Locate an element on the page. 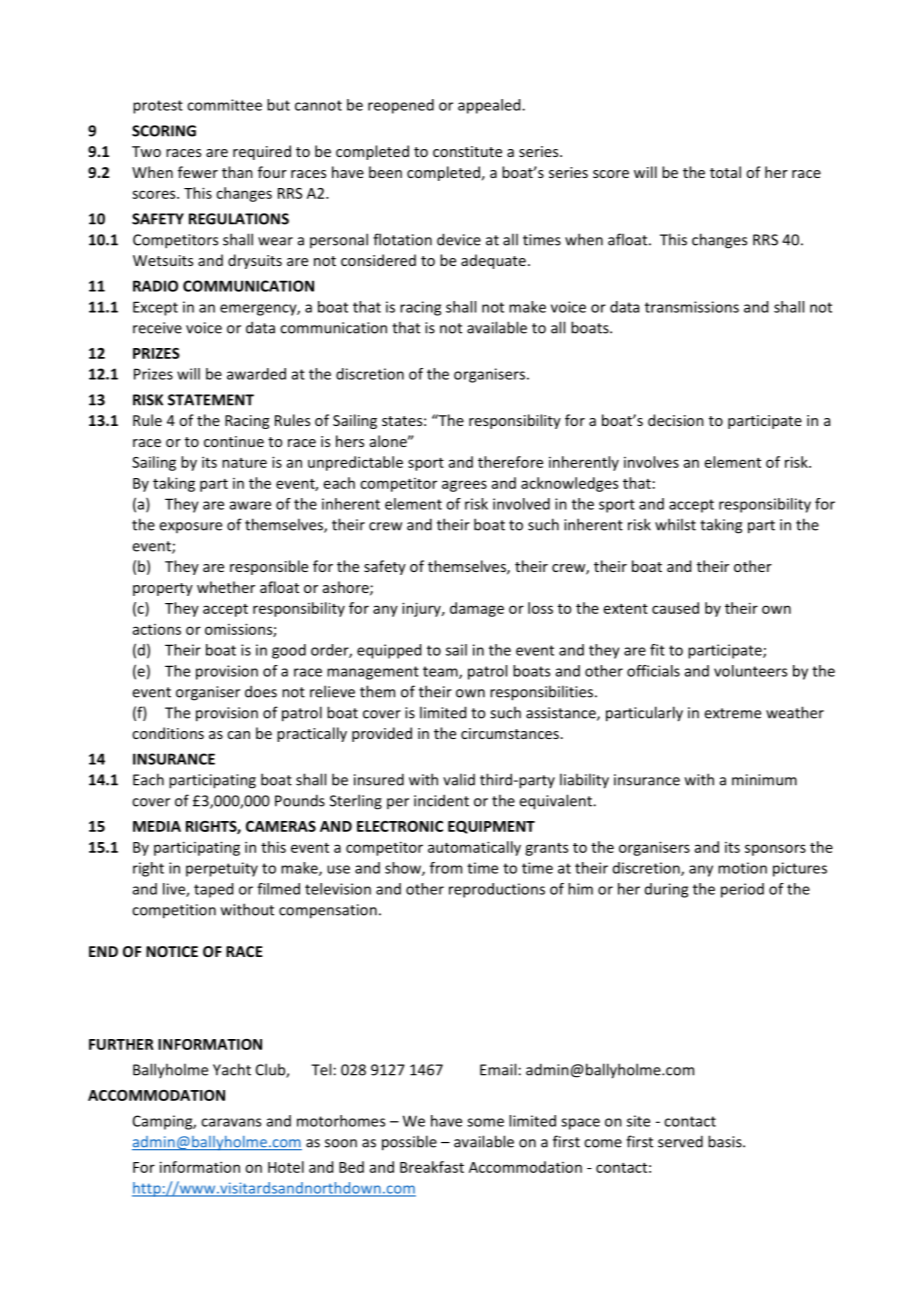  constitute is located at coordinates (467, 151).
